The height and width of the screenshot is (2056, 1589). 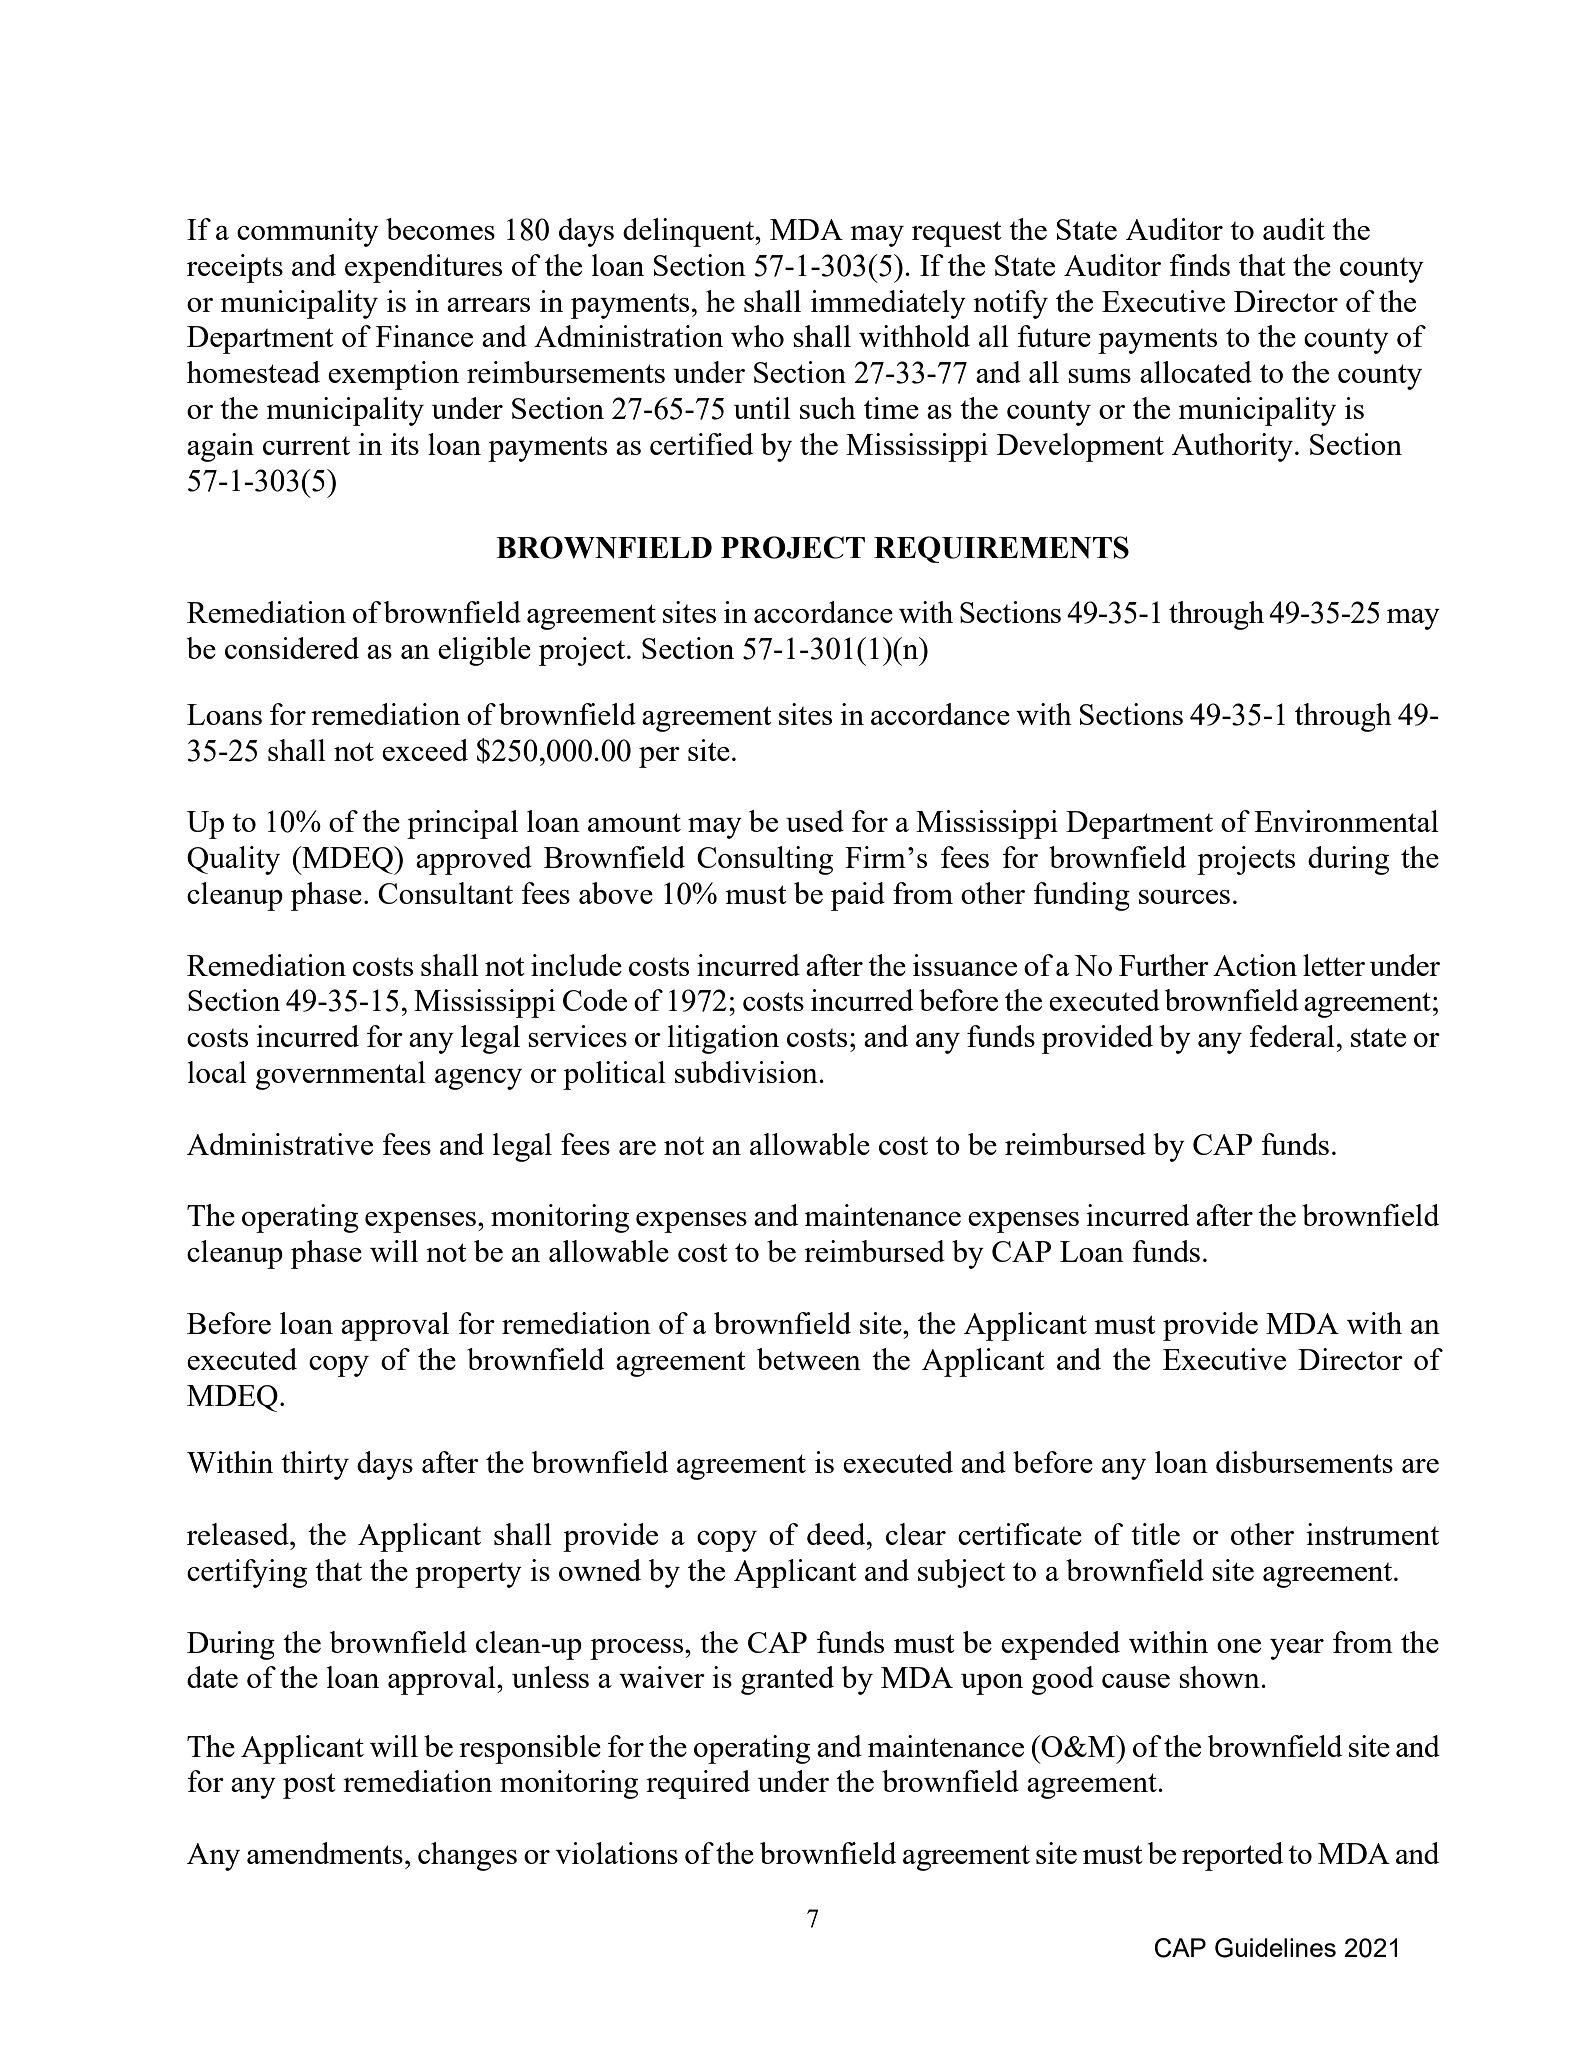 I want to click on finds, so click(x=1199, y=265).
